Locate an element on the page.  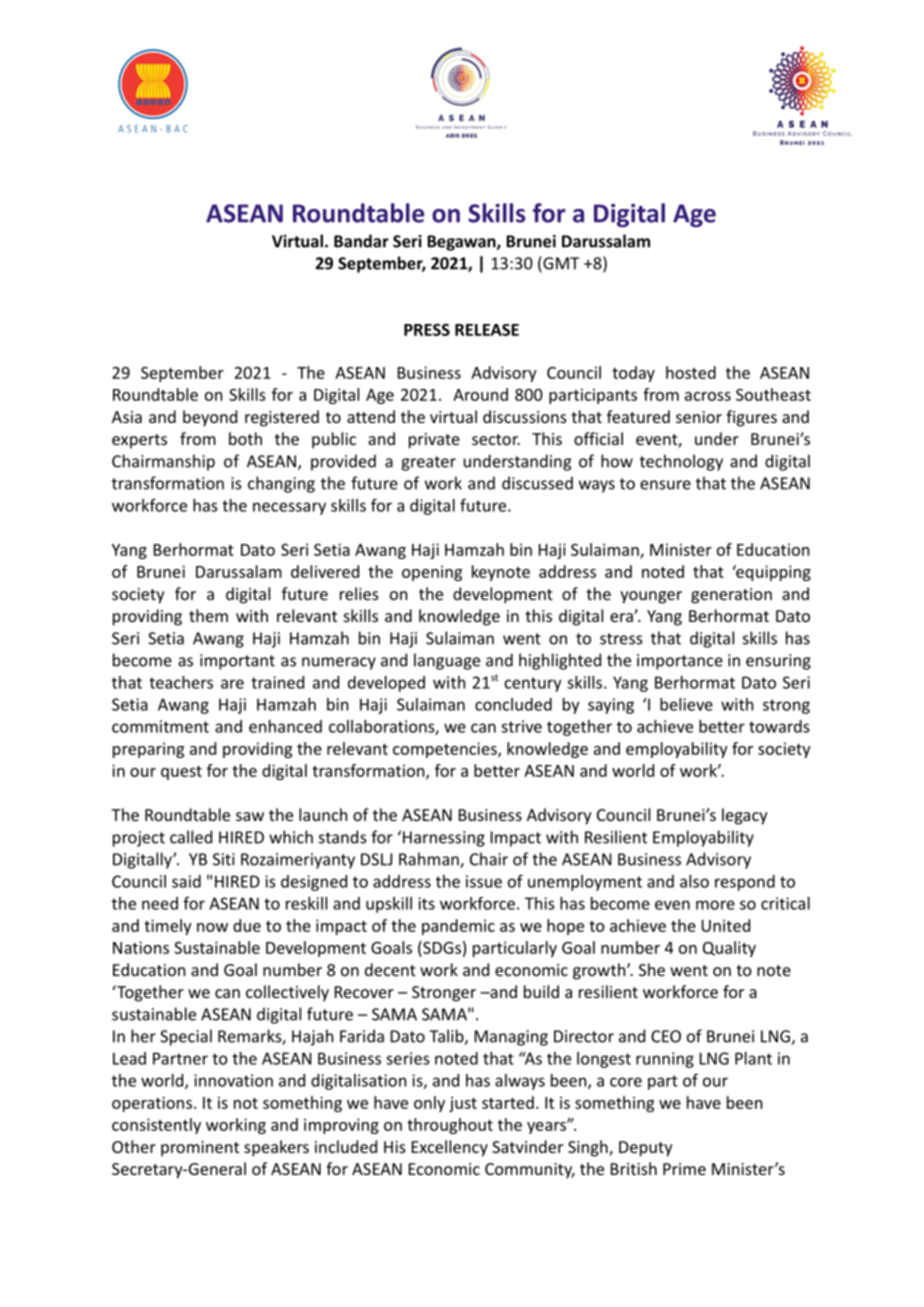
GMT is located at coordinates (560, 264).
